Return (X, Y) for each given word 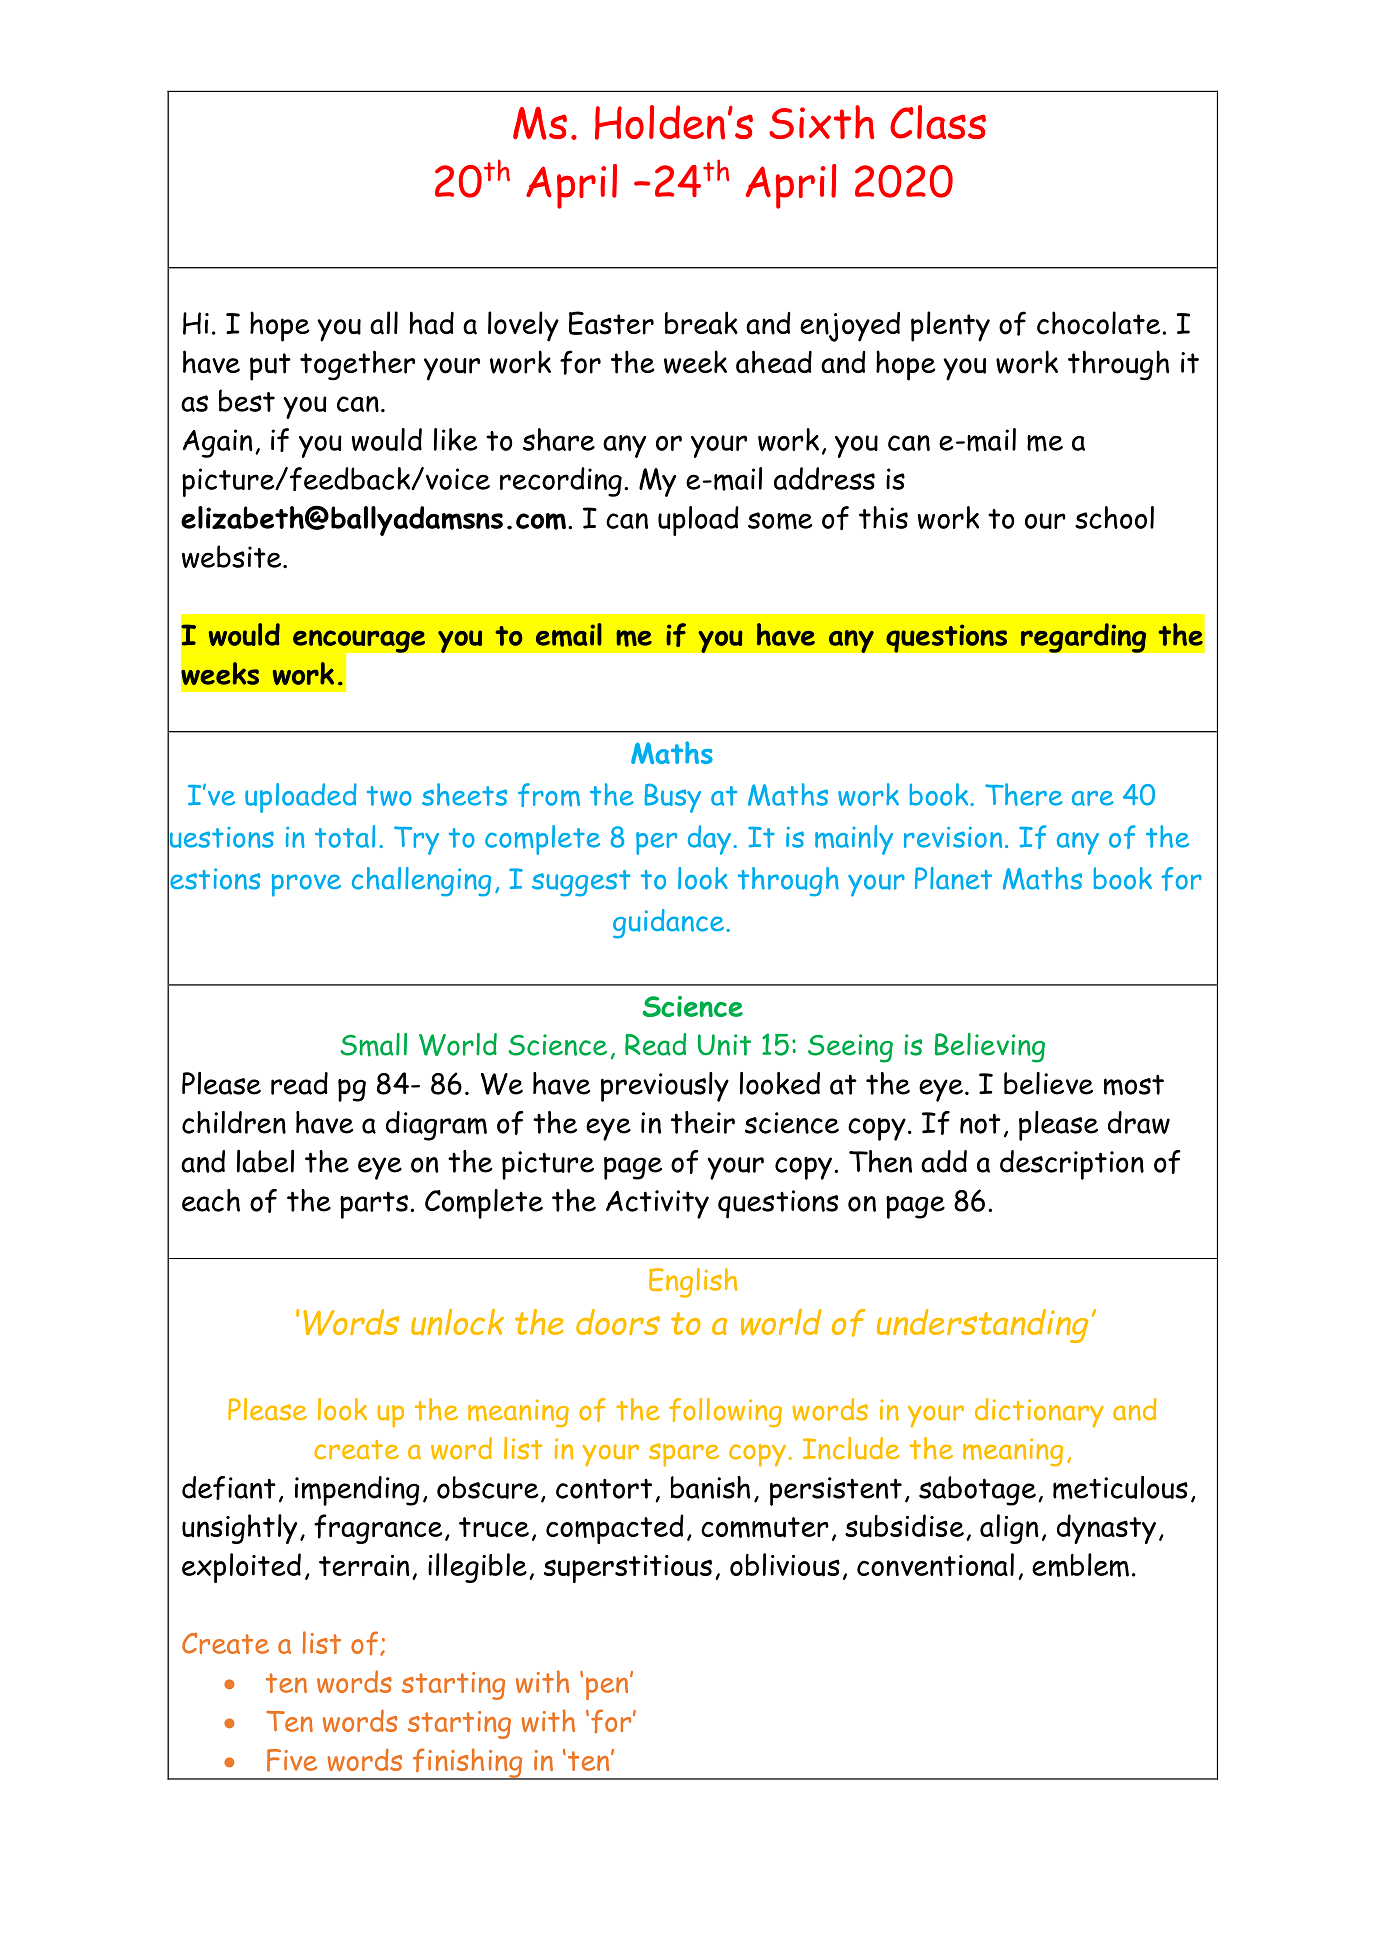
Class (938, 122)
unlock (457, 1322)
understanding (982, 1326)
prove (306, 885)
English (693, 1283)
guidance (670, 924)
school (1114, 517)
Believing (990, 1048)
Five (292, 1760)
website (233, 556)
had (431, 323)
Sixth (821, 122)
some (780, 521)
